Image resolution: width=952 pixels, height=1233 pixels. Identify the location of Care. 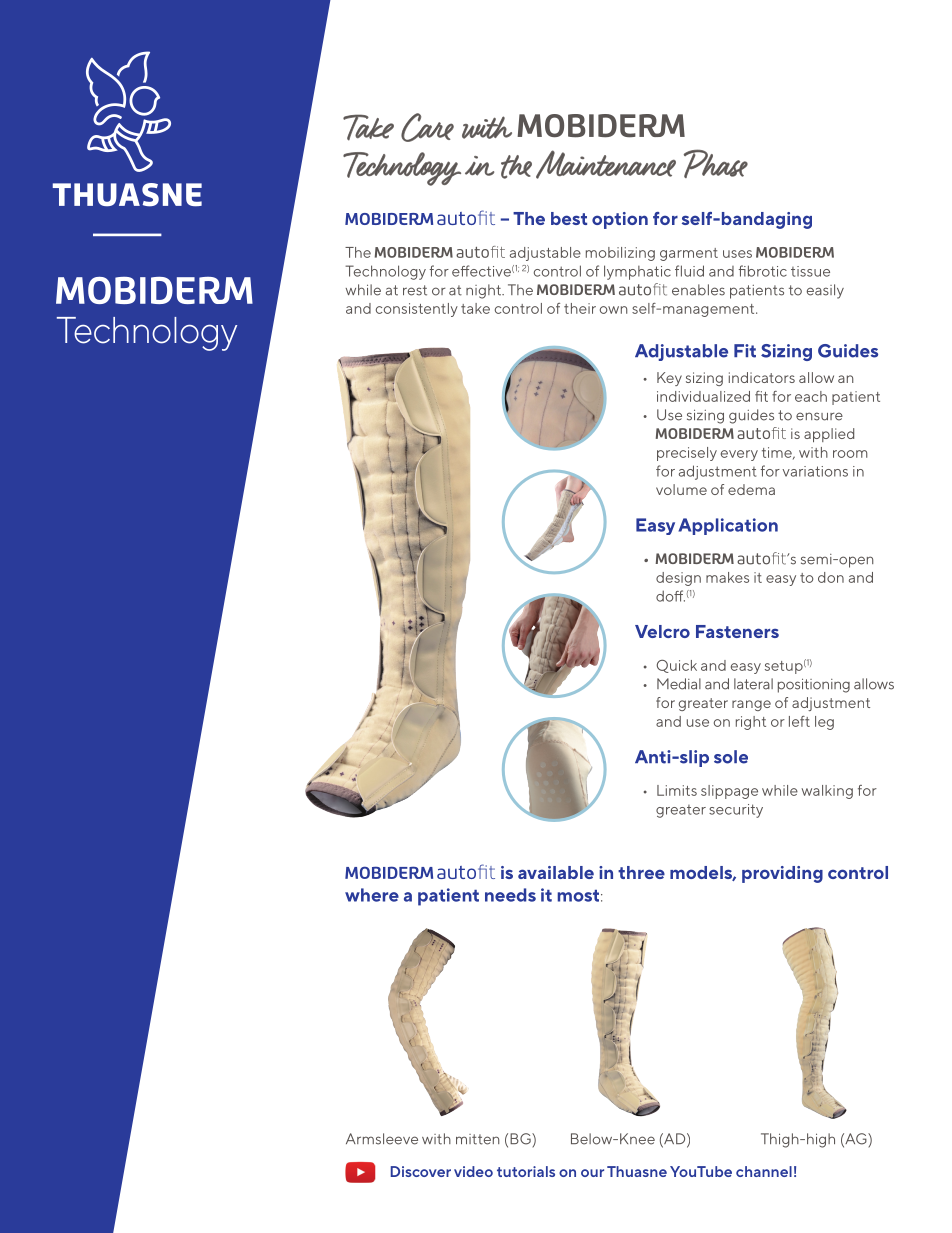
(427, 127).
